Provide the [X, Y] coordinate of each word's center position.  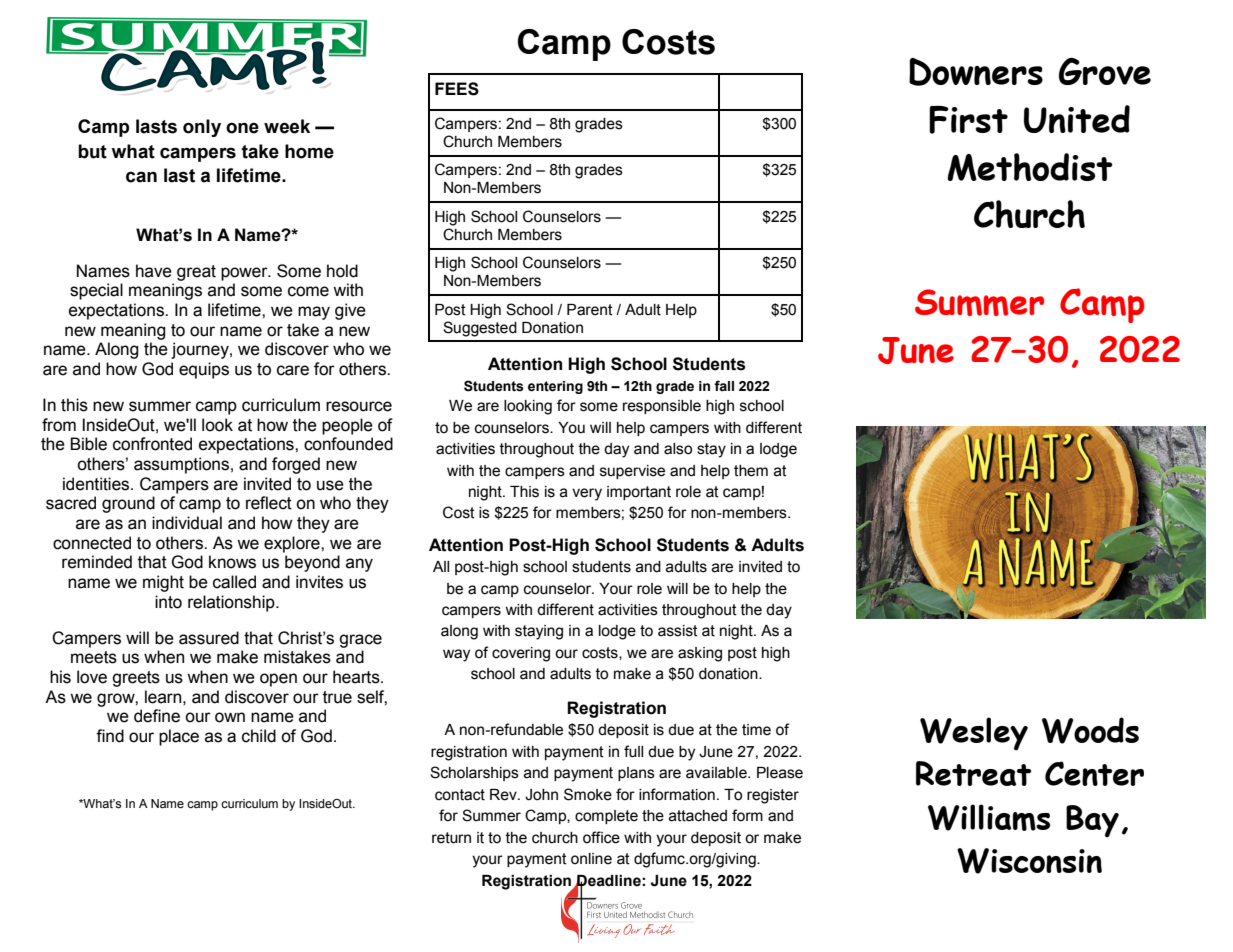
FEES [457, 89]
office [601, 837]
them [751, 471]
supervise [632, 472]
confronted [152, 444]
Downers [976, 72]
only [202, 128]
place [179, 737]
